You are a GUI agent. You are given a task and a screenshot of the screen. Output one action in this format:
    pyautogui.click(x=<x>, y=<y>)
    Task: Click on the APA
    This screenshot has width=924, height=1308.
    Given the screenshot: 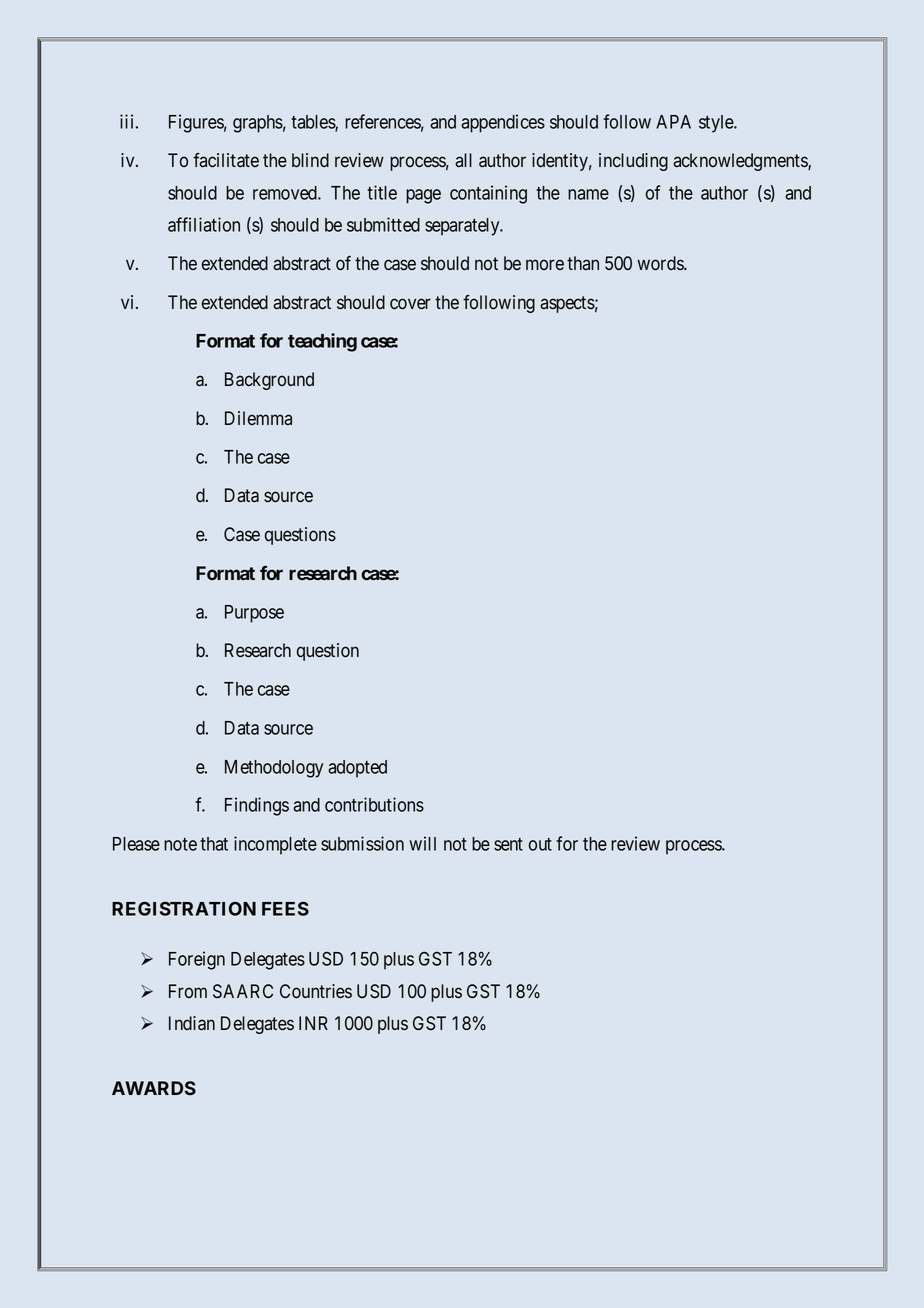 What is the action you would take?
    pyautogui.click(x=673, y=122)
